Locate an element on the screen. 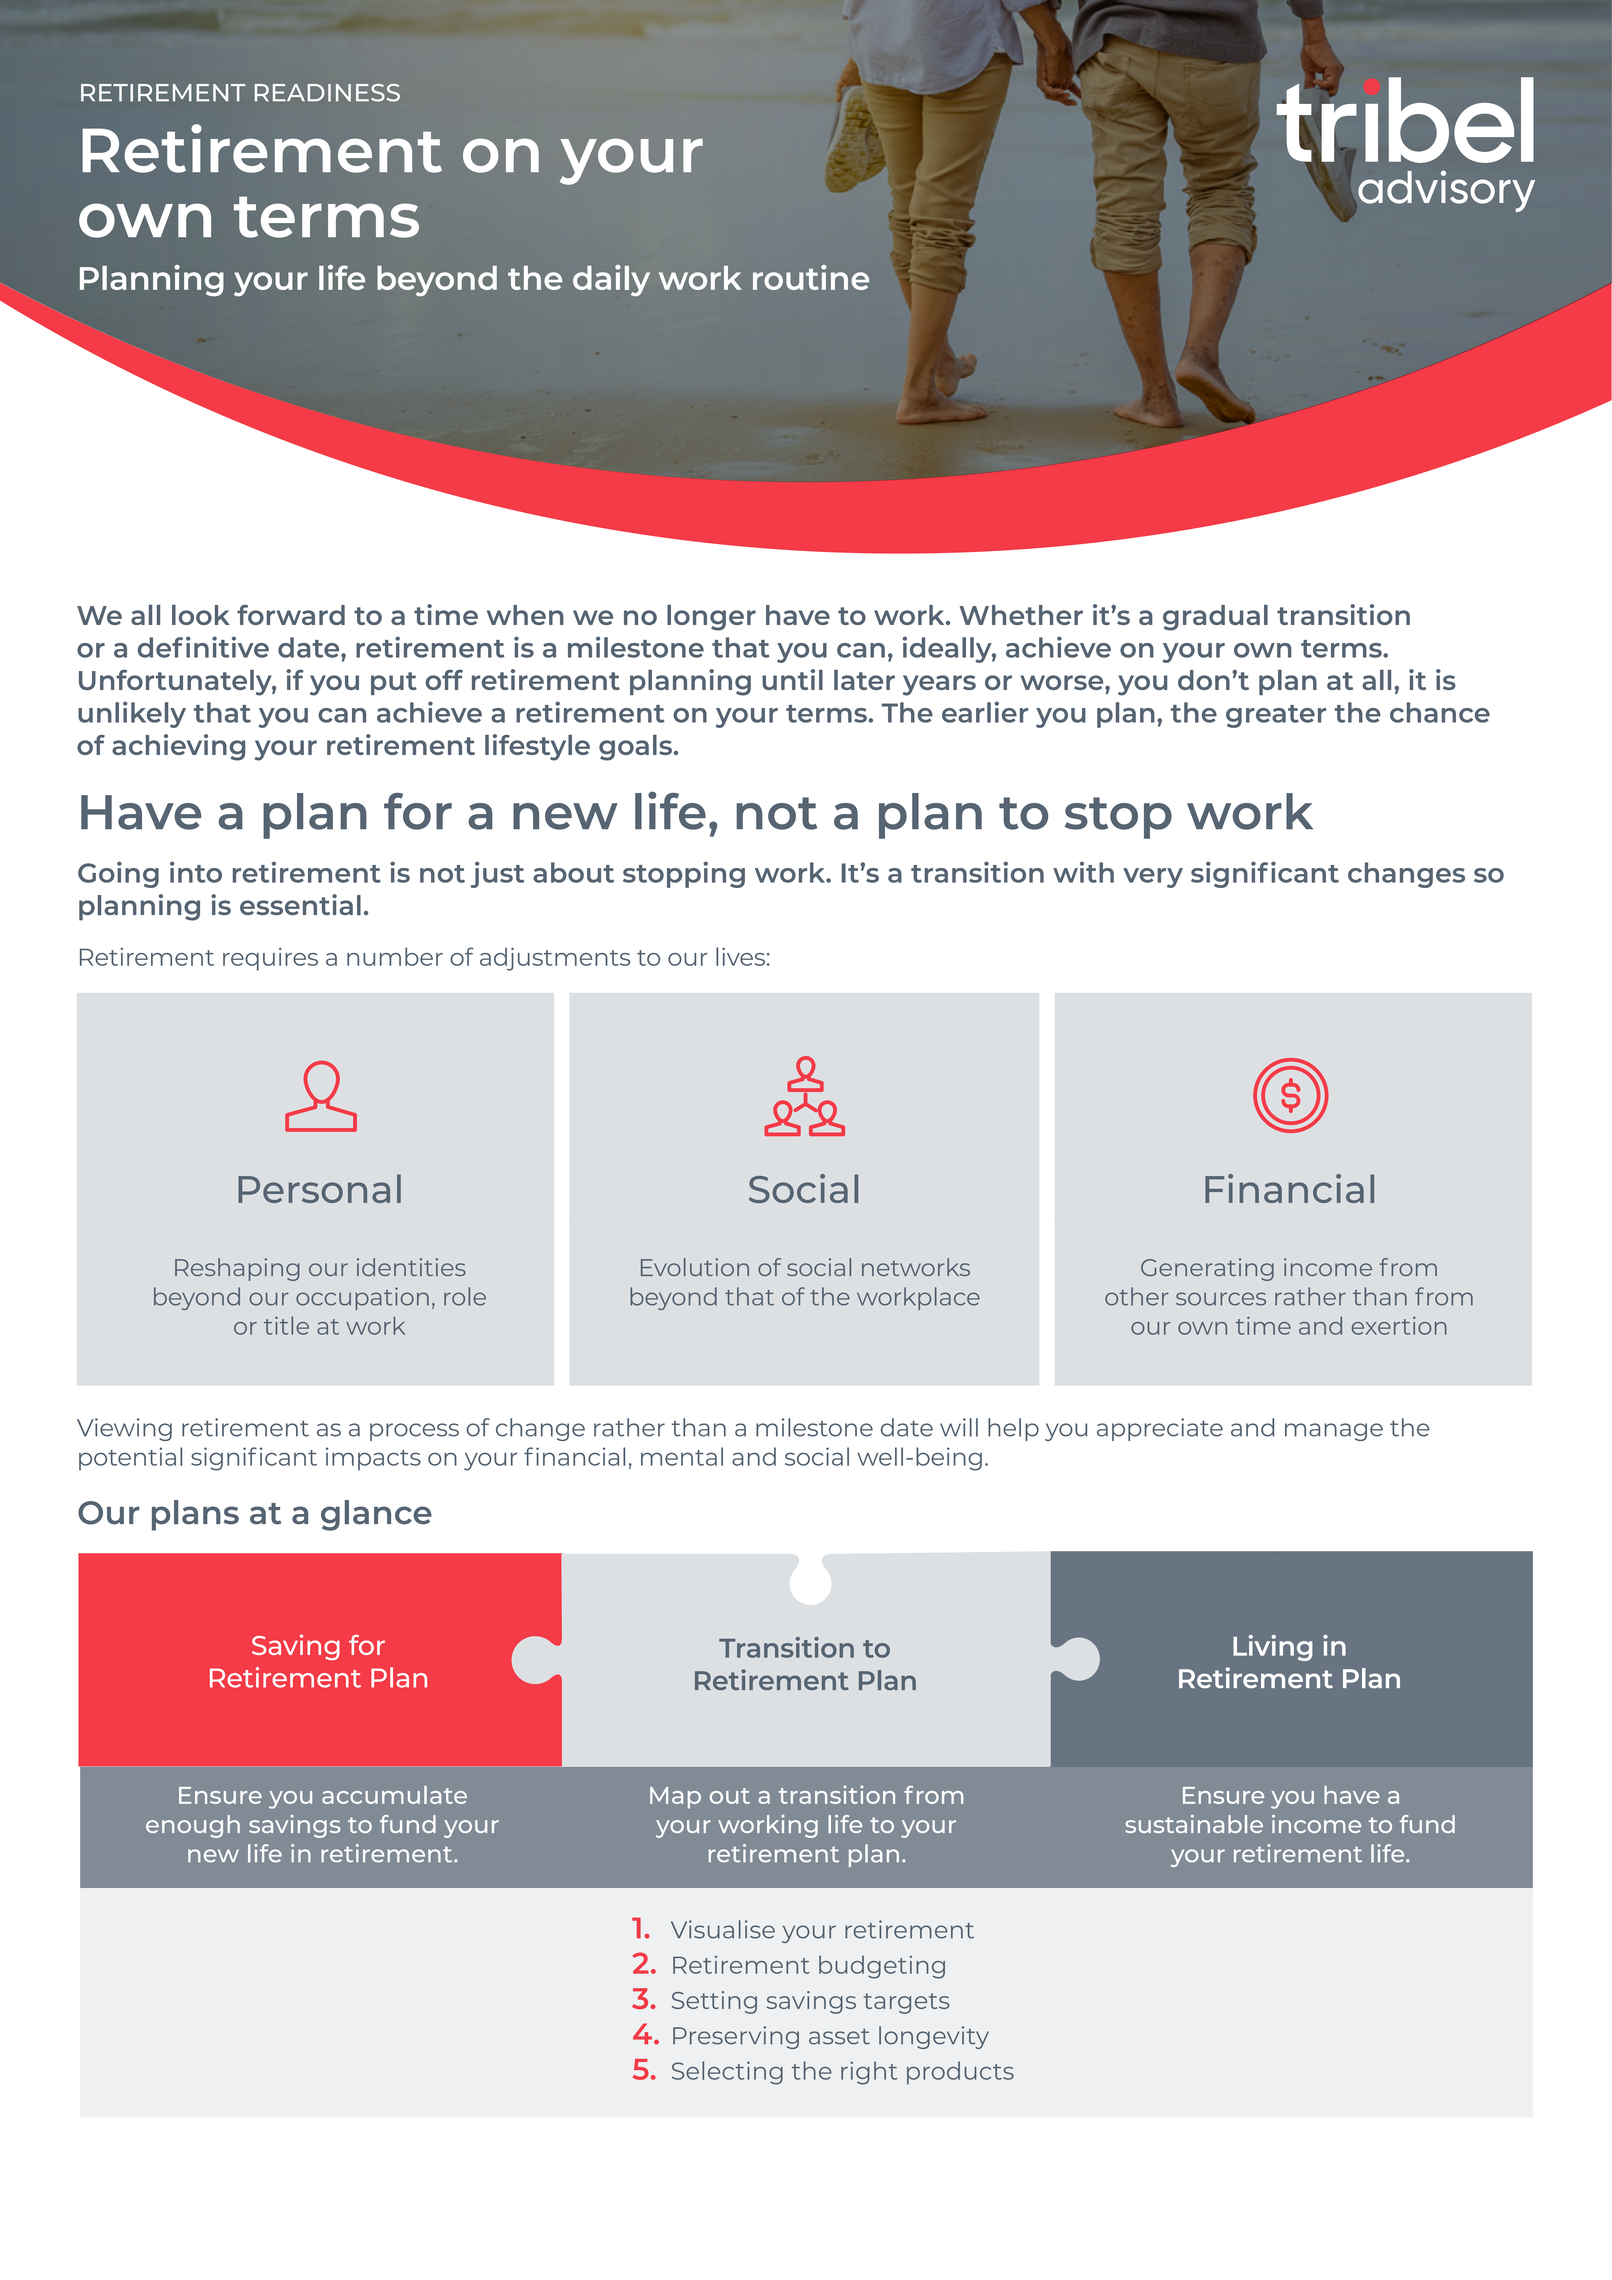 This screenshot has height=2280, width=1612. routine is located at coordinates (811, 277).
